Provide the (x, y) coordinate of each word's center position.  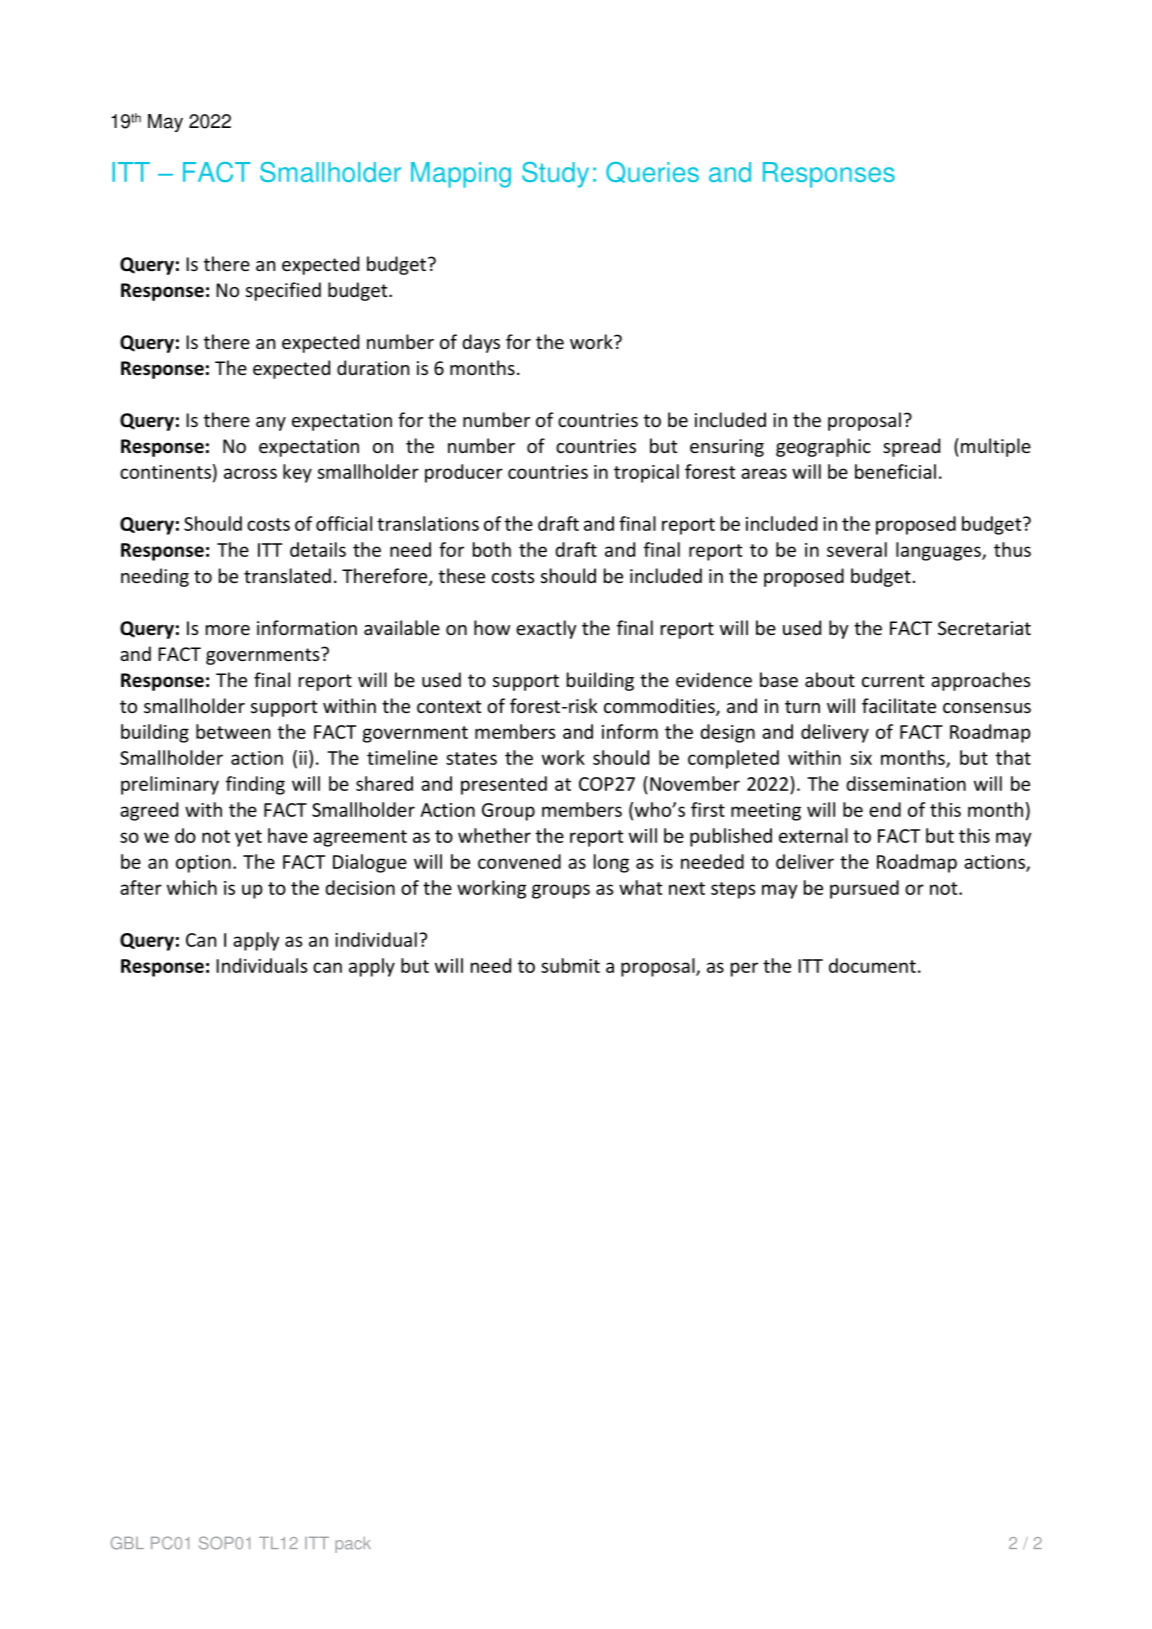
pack (353, 1545)
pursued (864, 889)
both (492, 549)
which (192, 887)
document (872, 965)
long (611, 863)
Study (555, 175)
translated (287, 575)
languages (939, 551)
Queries (652, 172)
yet (248, 838)
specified (283, 291)
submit (570, 965)
